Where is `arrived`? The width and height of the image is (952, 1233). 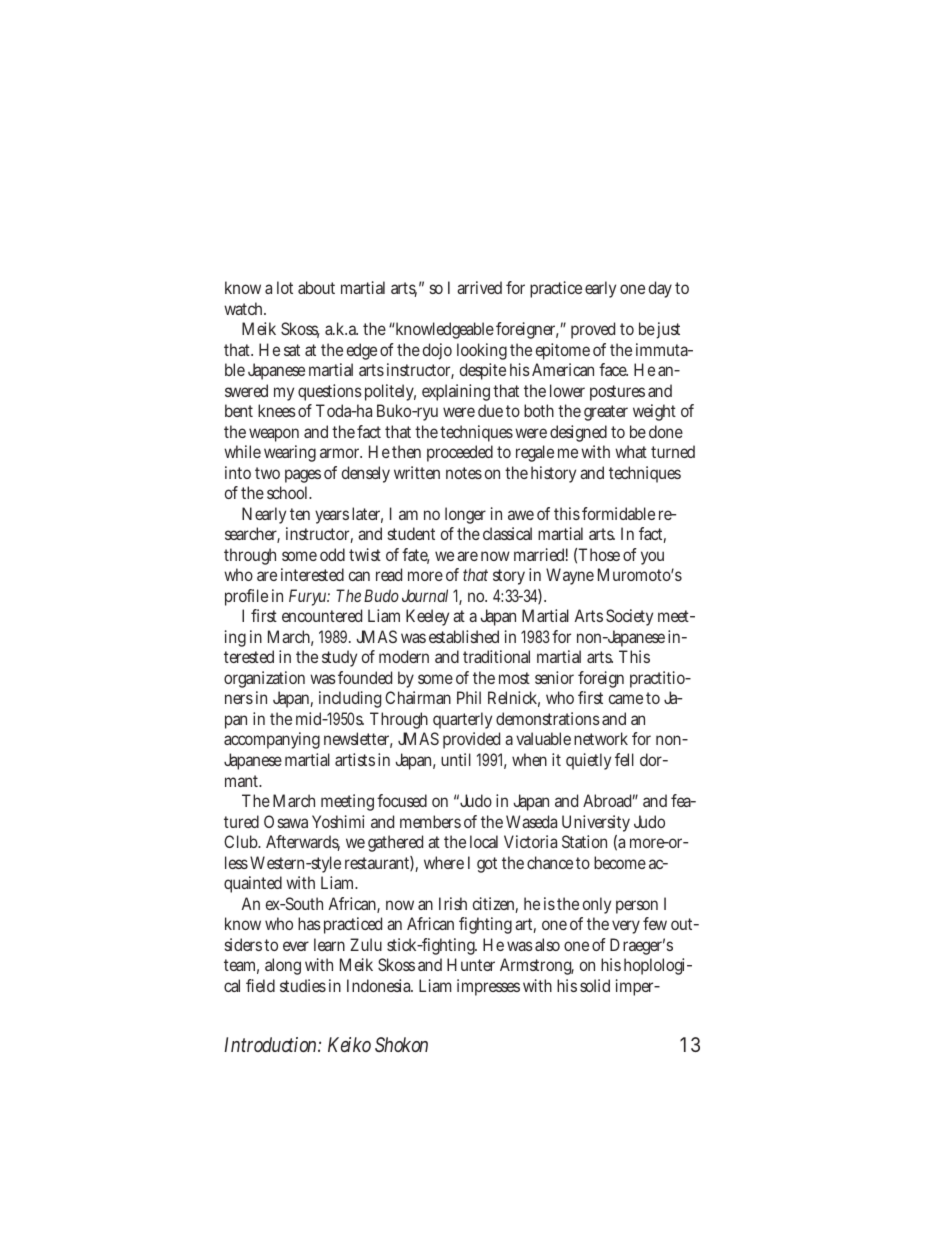
arrived is located at coordinates (479, 287).
